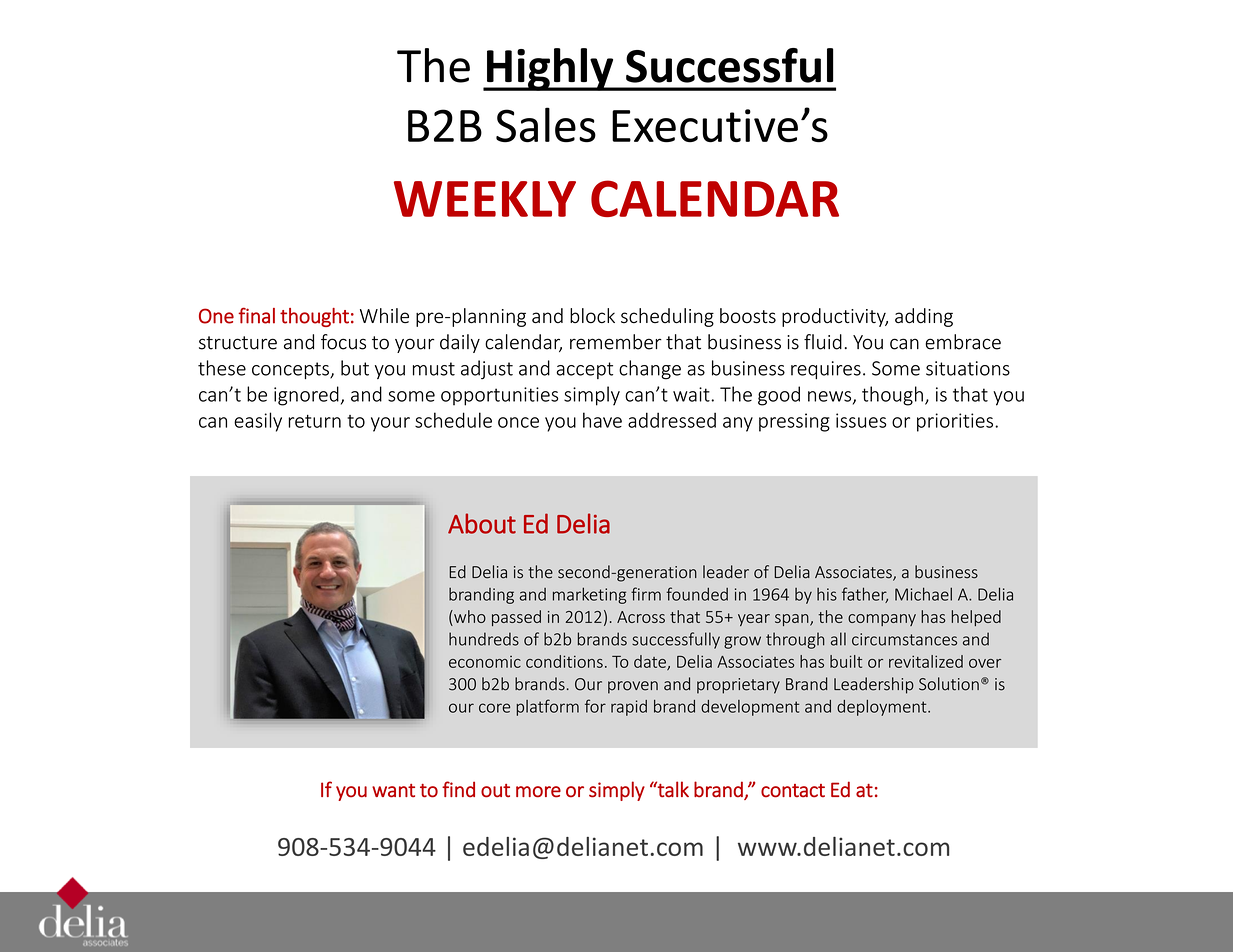 This page has height=952, width=1233. Describe the element at coordinates (793, 791) in the page. I see `contact` at that location.
